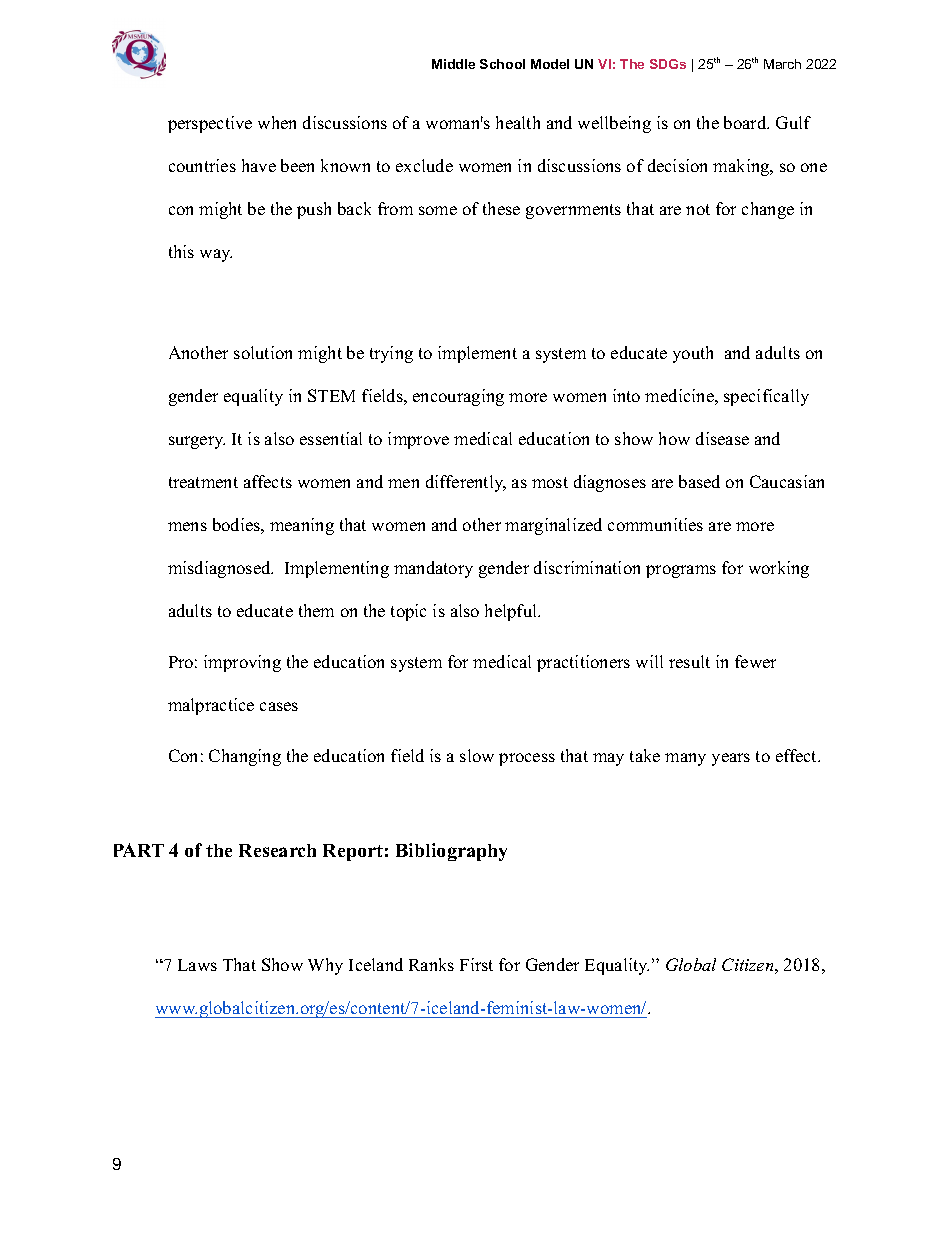 The width and height of the image is (952, 1233). What do you see at coordinates (453, 64) in the image?
I see `Middle` at bounding box center [453, 64].
